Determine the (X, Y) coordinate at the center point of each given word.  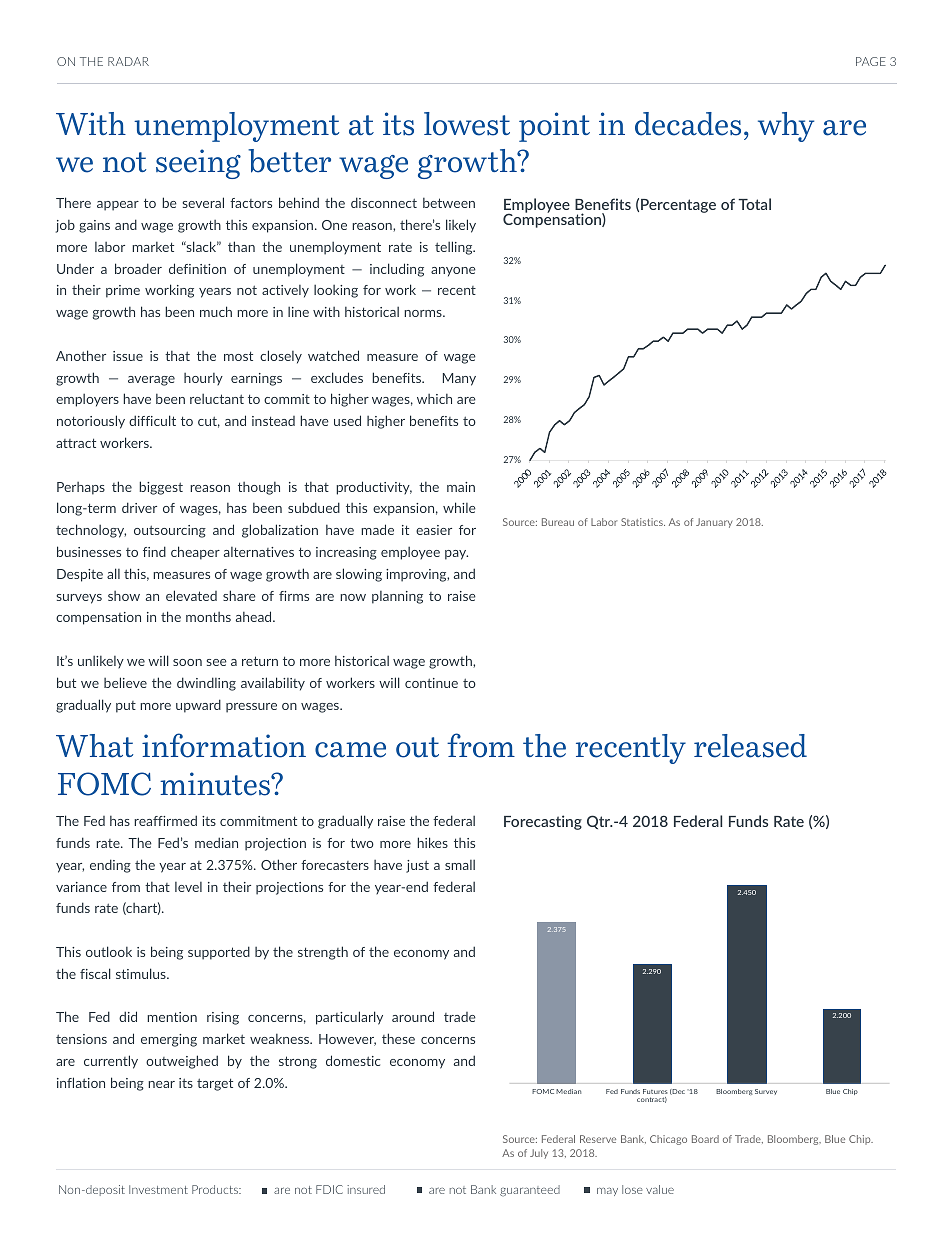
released (750, 746)
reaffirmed (165, 820)
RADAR (128, 61)
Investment (158, 1189)
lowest (467, 124)
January (714, 523)
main (461, 487)
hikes (432, 842)
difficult (152, 420)
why (786, 127)
